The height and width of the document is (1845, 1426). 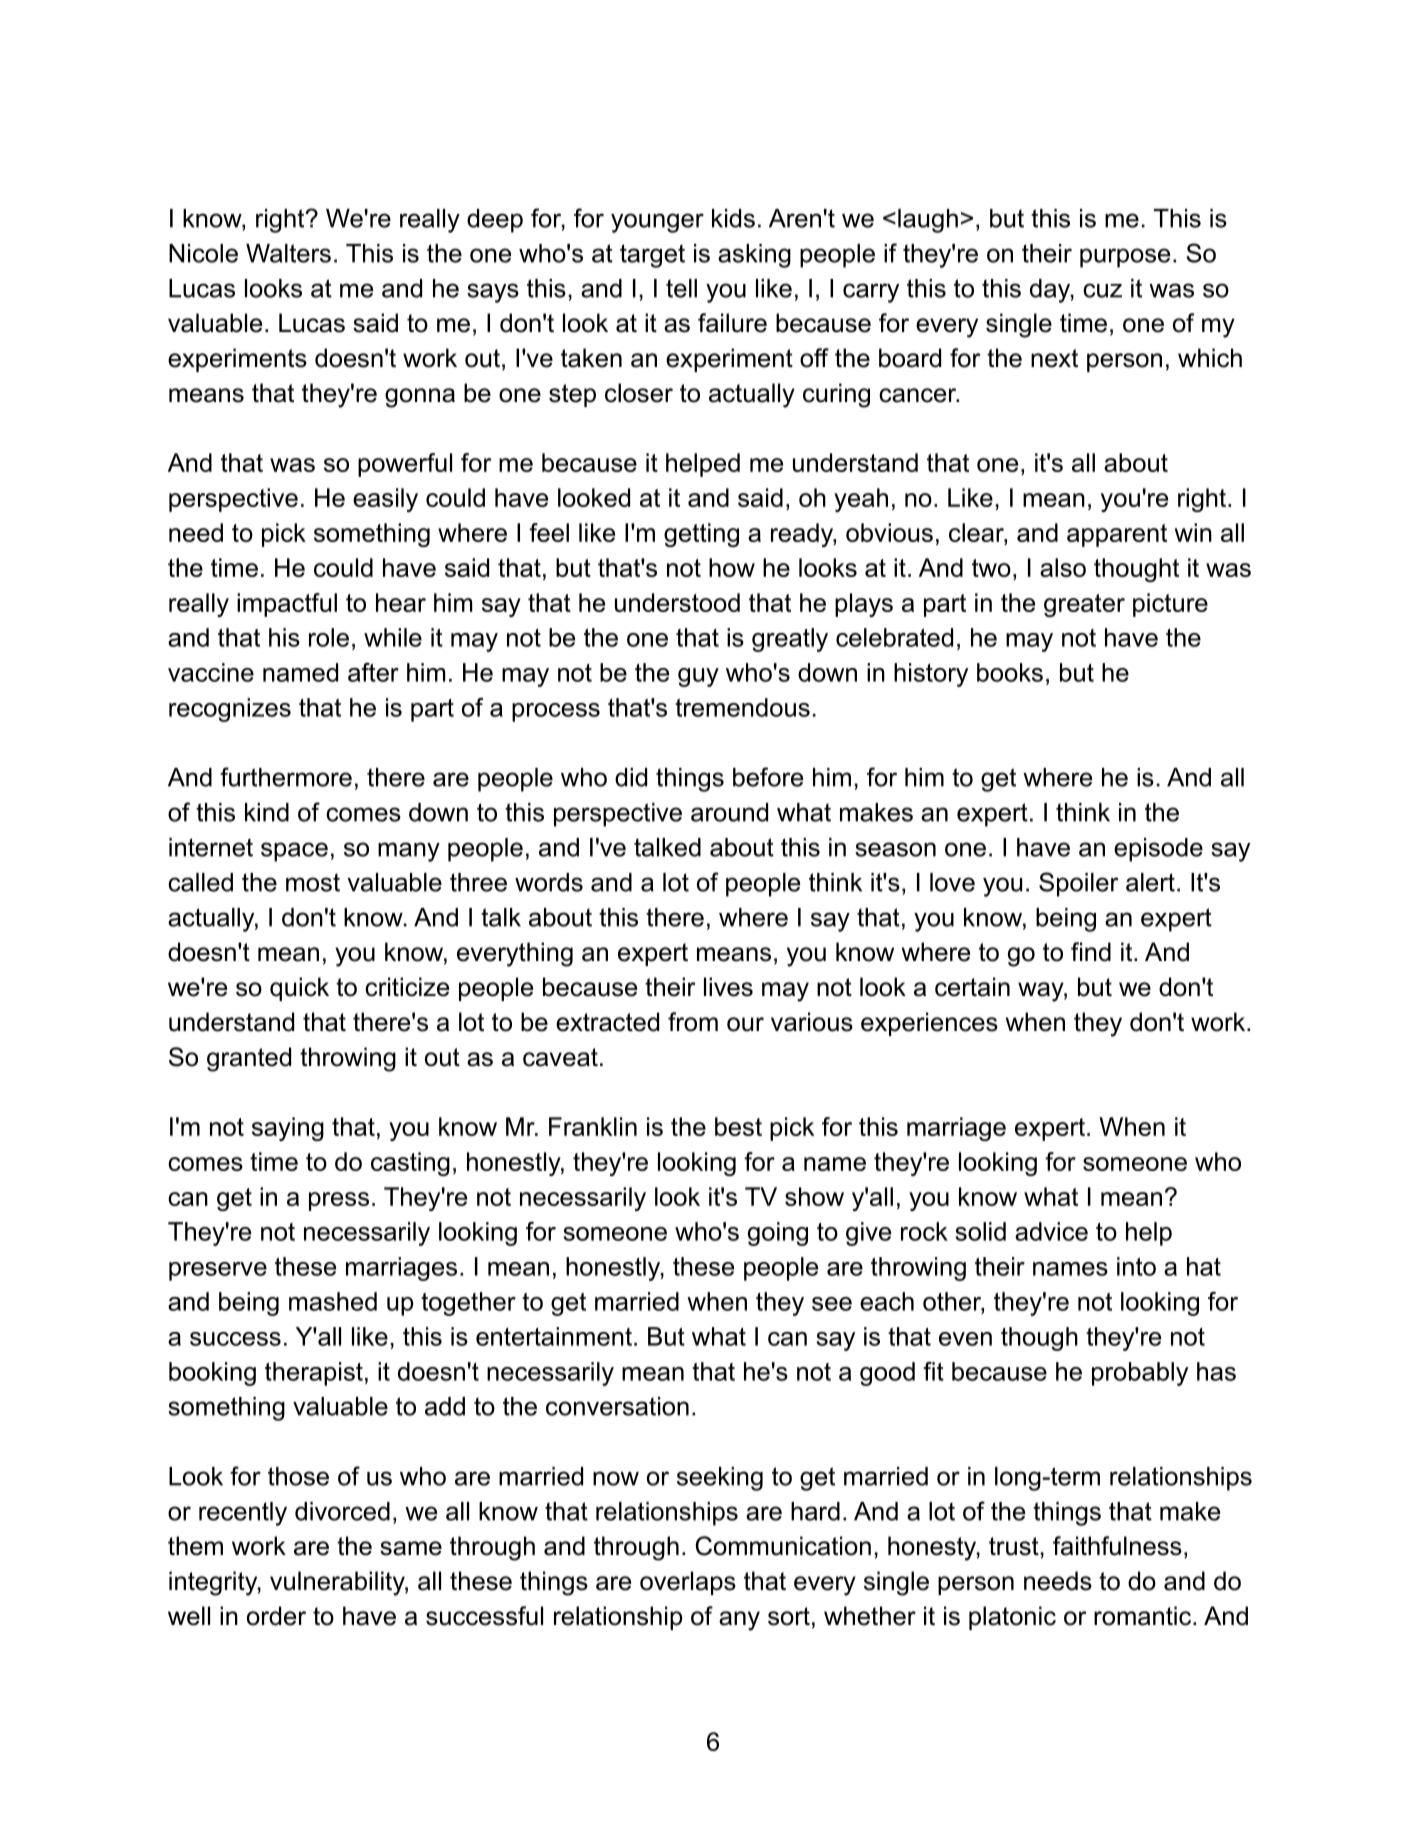 What do you see at coordinates (313, 882) in the document?
I see `most` at bounding box center [313, 882].
